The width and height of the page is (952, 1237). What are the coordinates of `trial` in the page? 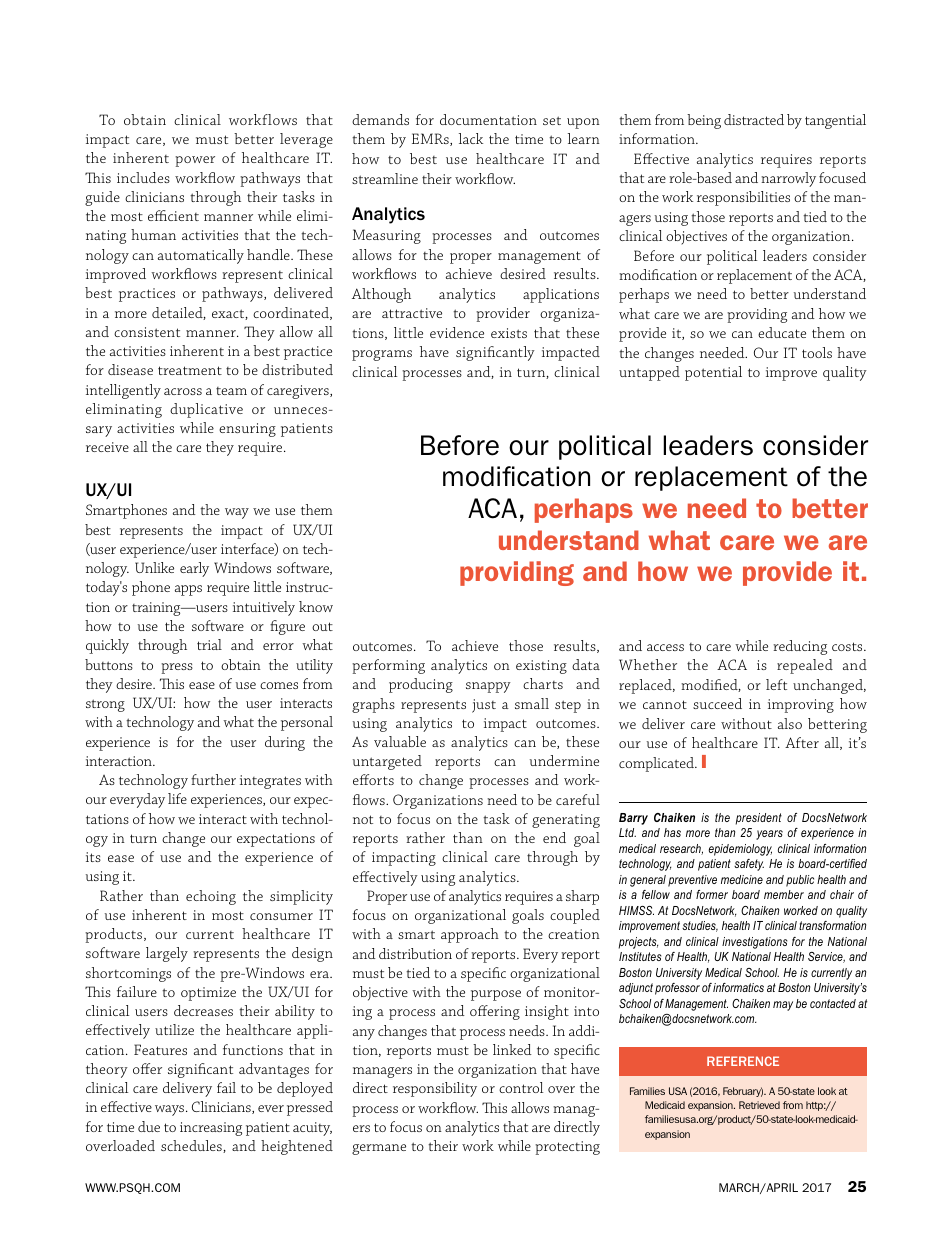 It's located at (209, 644).
